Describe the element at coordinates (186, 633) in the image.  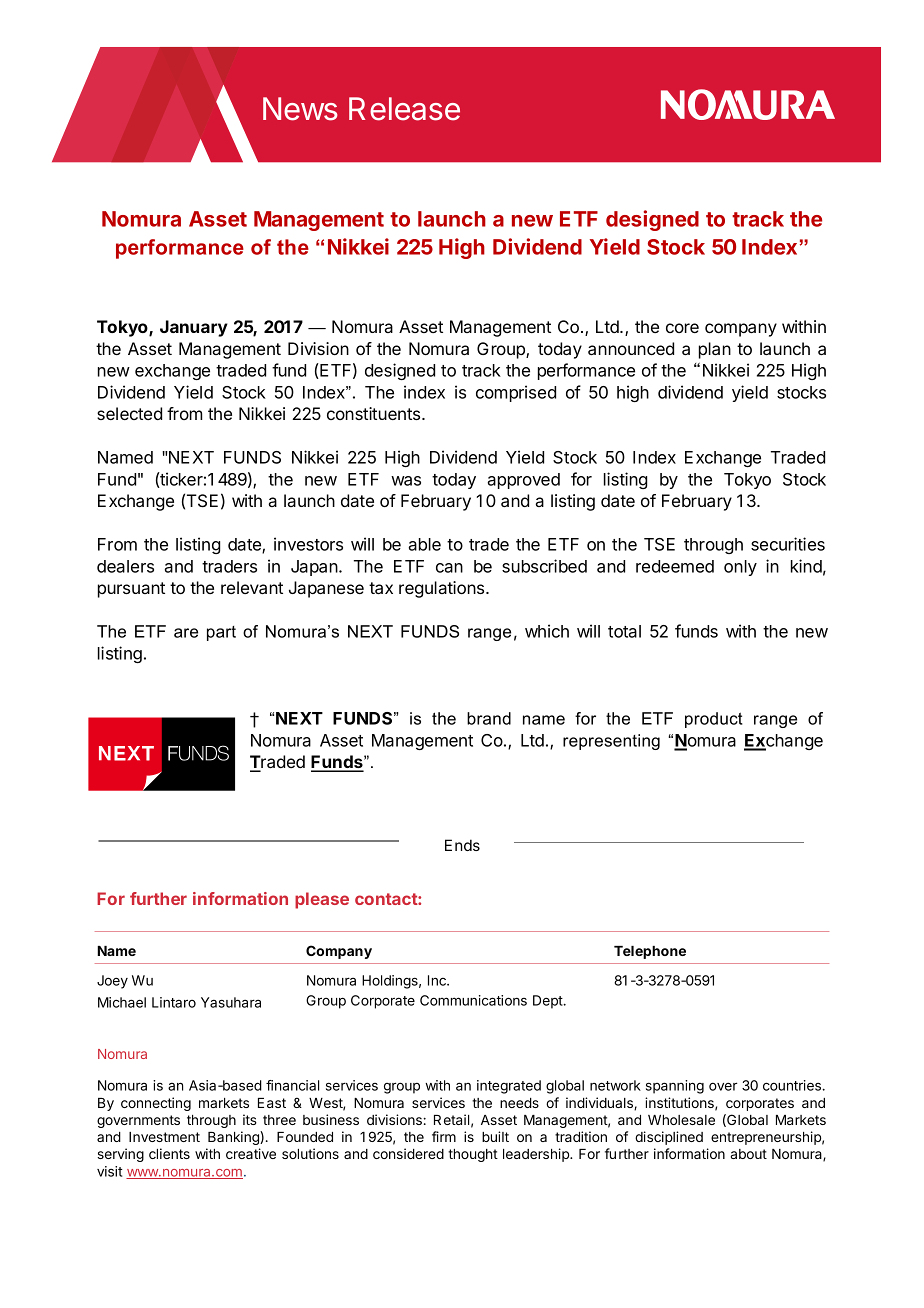
I see `are` at that location.
